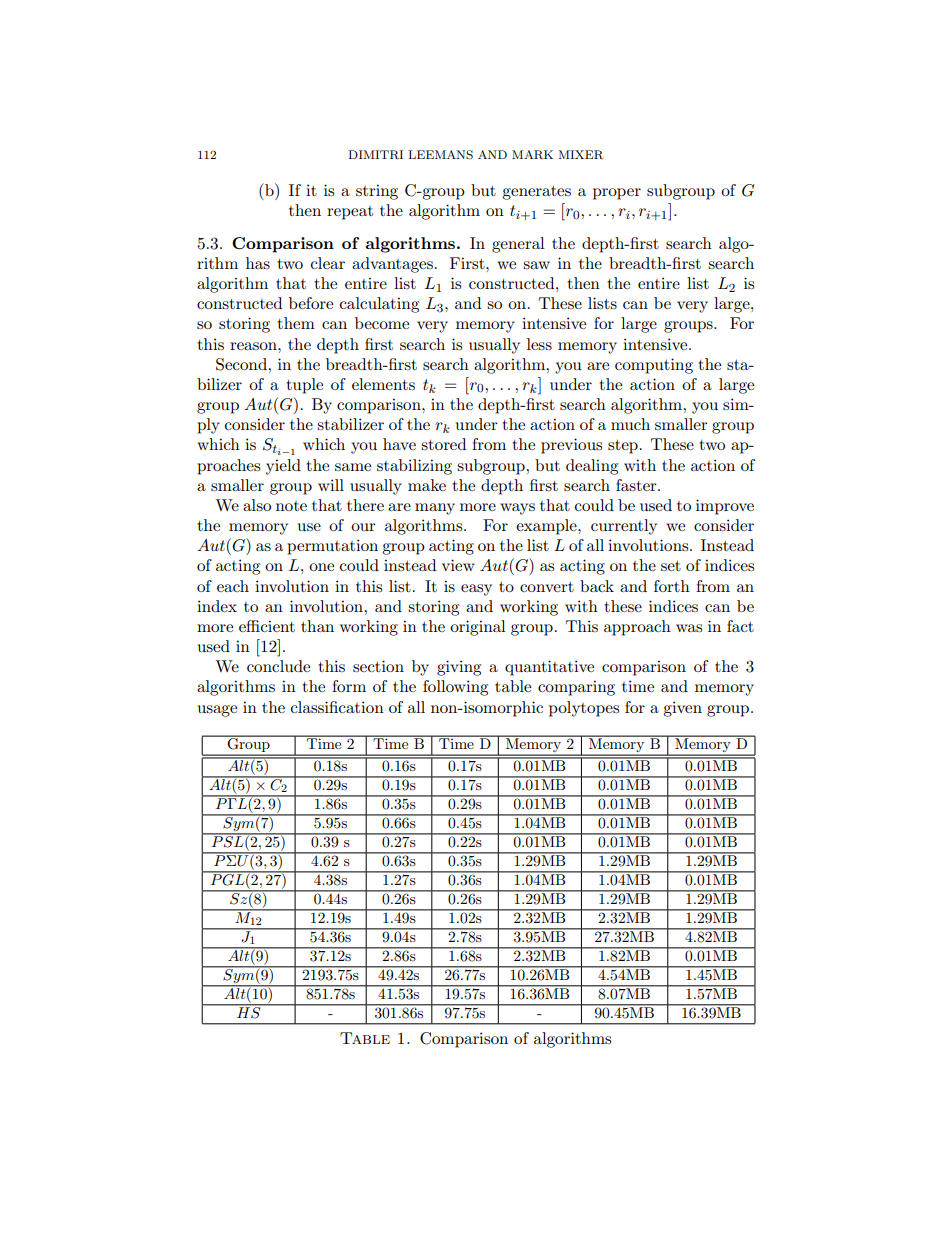 The image size is (952, 1233). I want to click on given, so click(682, 709).
